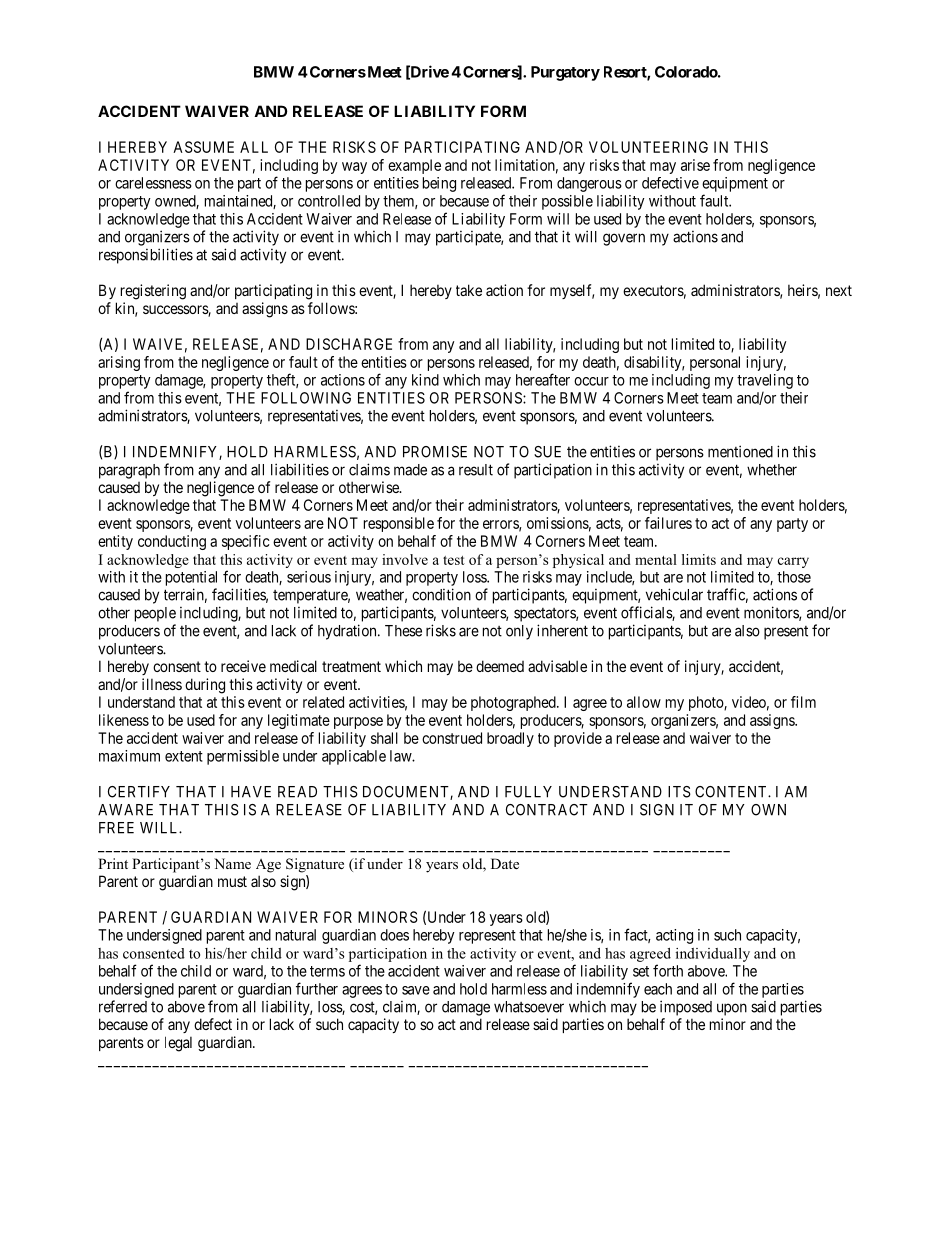 Image resolution: width=952 pixels, height=1233 pixels. What do you see at coordinates (695, 165) in the screenshot?
I see `arise` at bounding box center [695, 165].
